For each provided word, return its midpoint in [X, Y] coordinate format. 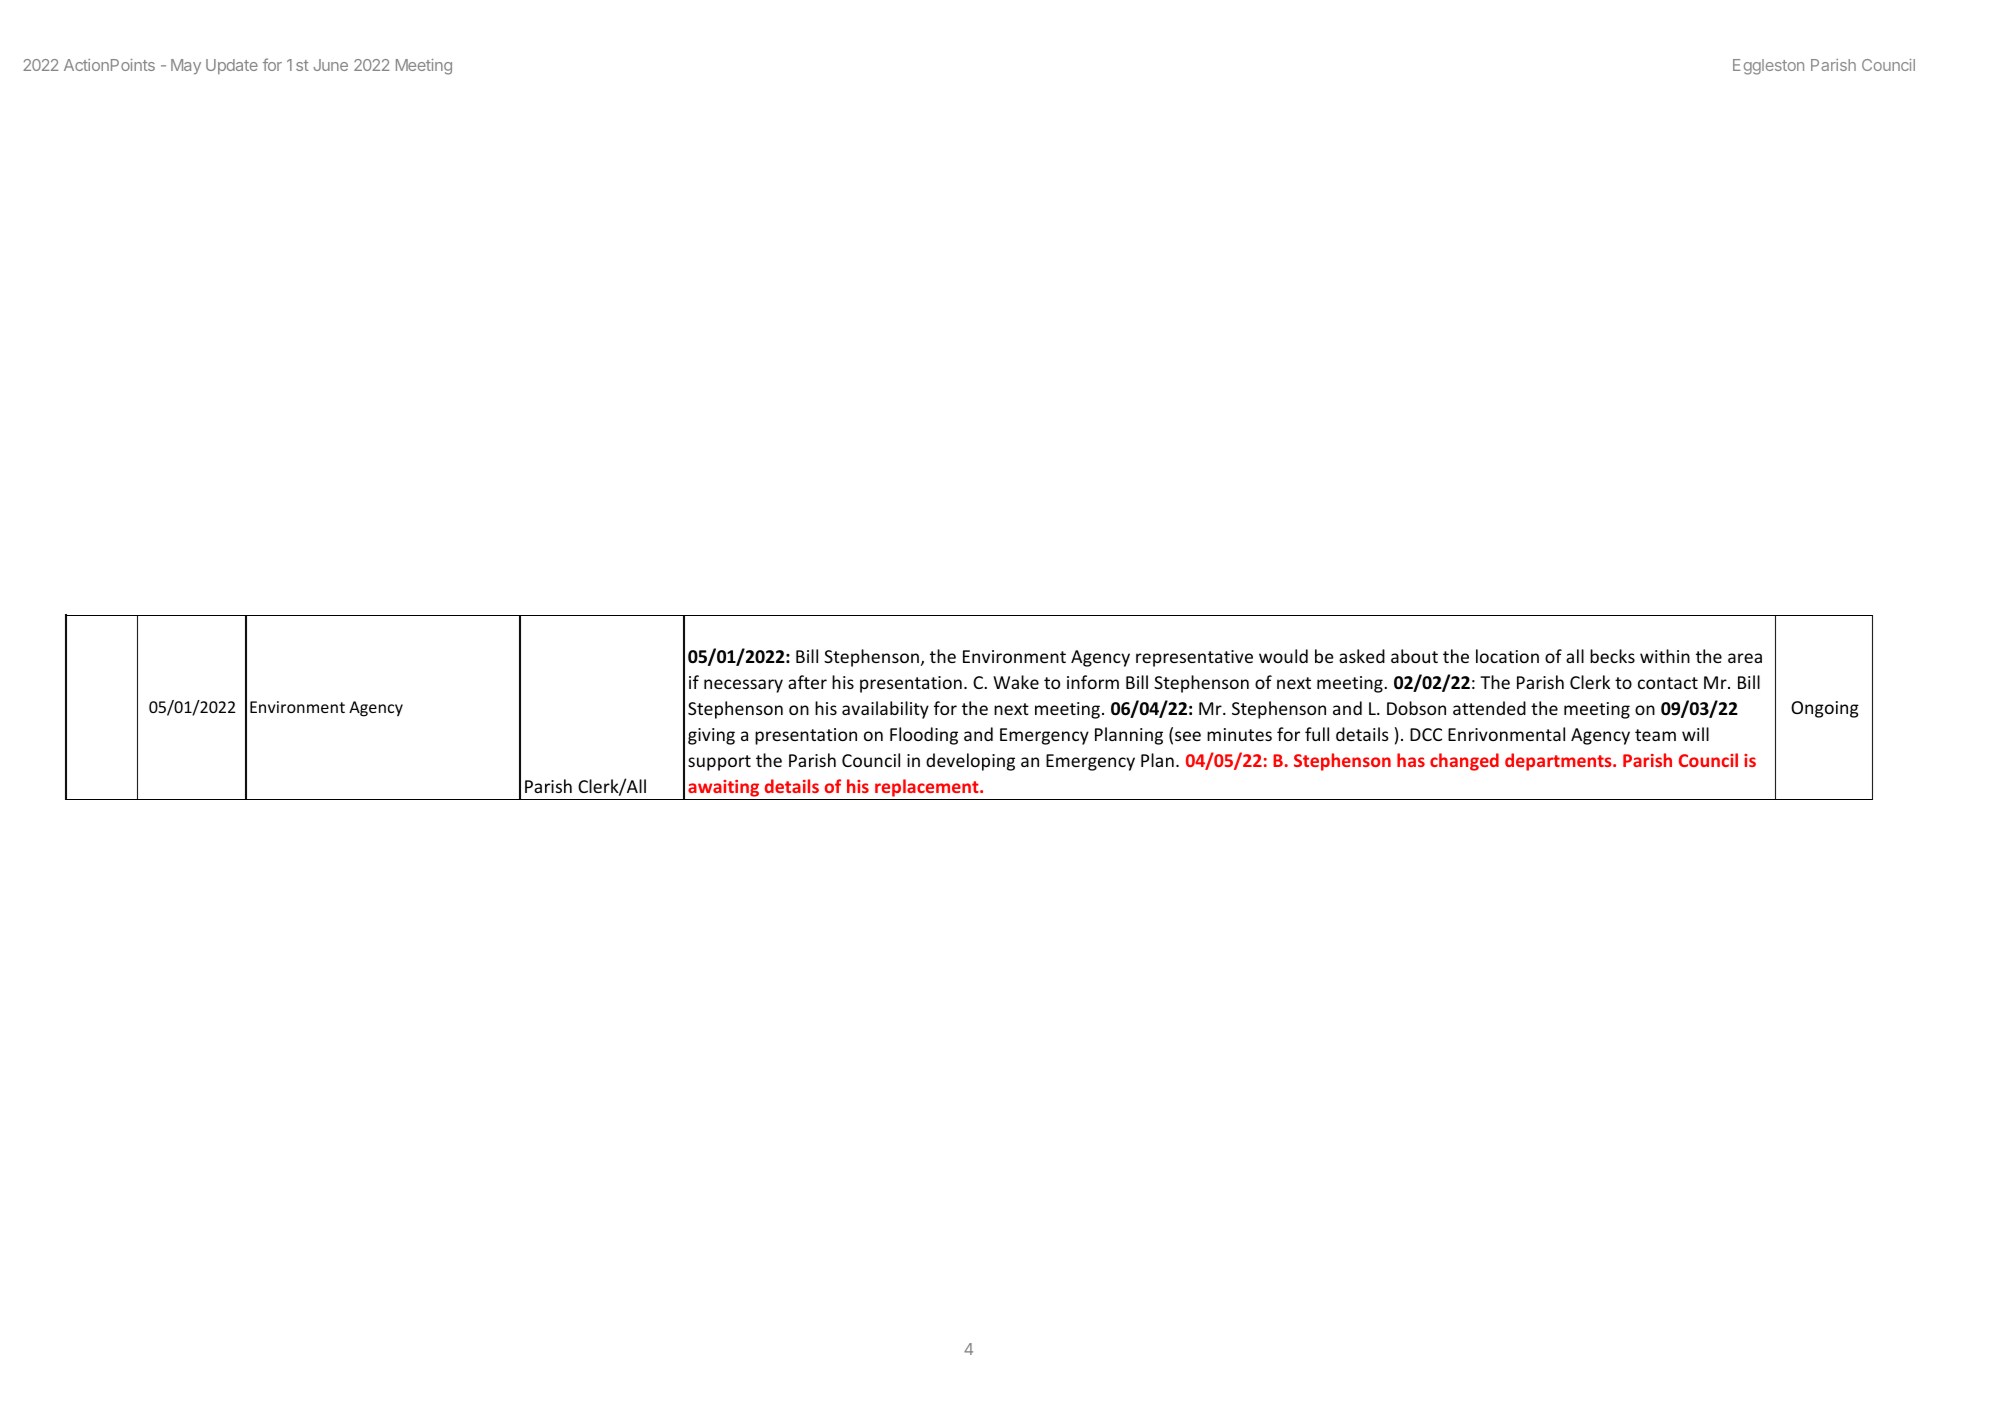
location [1507, 656]
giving [711, 736]
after [807, 682]
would [1283, 656]
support [719, 763]
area [1745, 658]
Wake [1016, 682]
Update [232, 66]
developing [970, 762]
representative [1194, 658]
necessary [743, 686]
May [186, 67]
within [1665, 656]
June [330, 65]
